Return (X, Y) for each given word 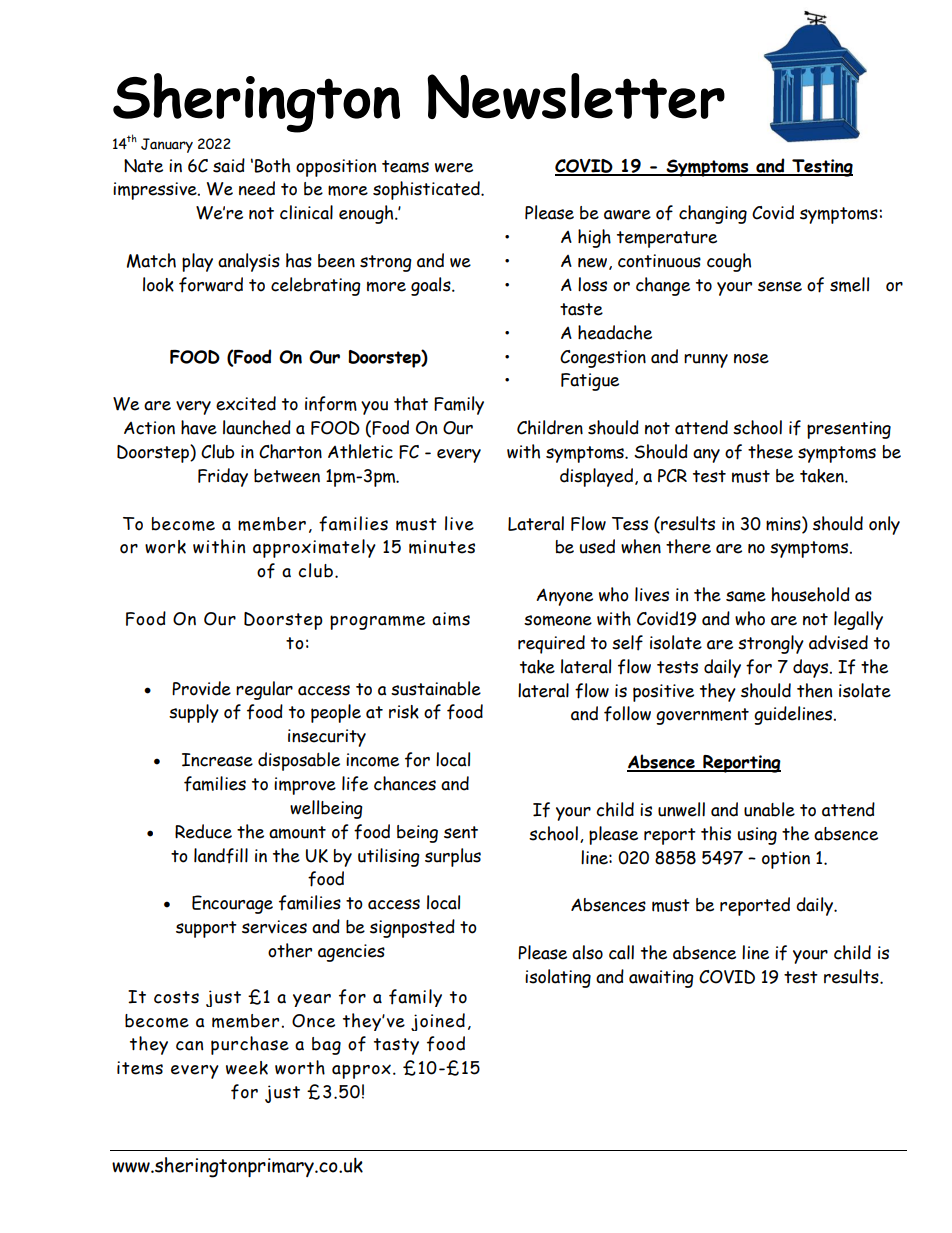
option (786, 860)
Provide (201, 688)
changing (713, 214)
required (551, 644)
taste (581, 309)
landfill (221, 856)
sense (780, 286)
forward (211, 285)
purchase (250, 1045)
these (770, 451)
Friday (223, 477)
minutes (442, 547)
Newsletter (576, 96)
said (229, 165)
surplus (453, 857)
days (812, 668)
